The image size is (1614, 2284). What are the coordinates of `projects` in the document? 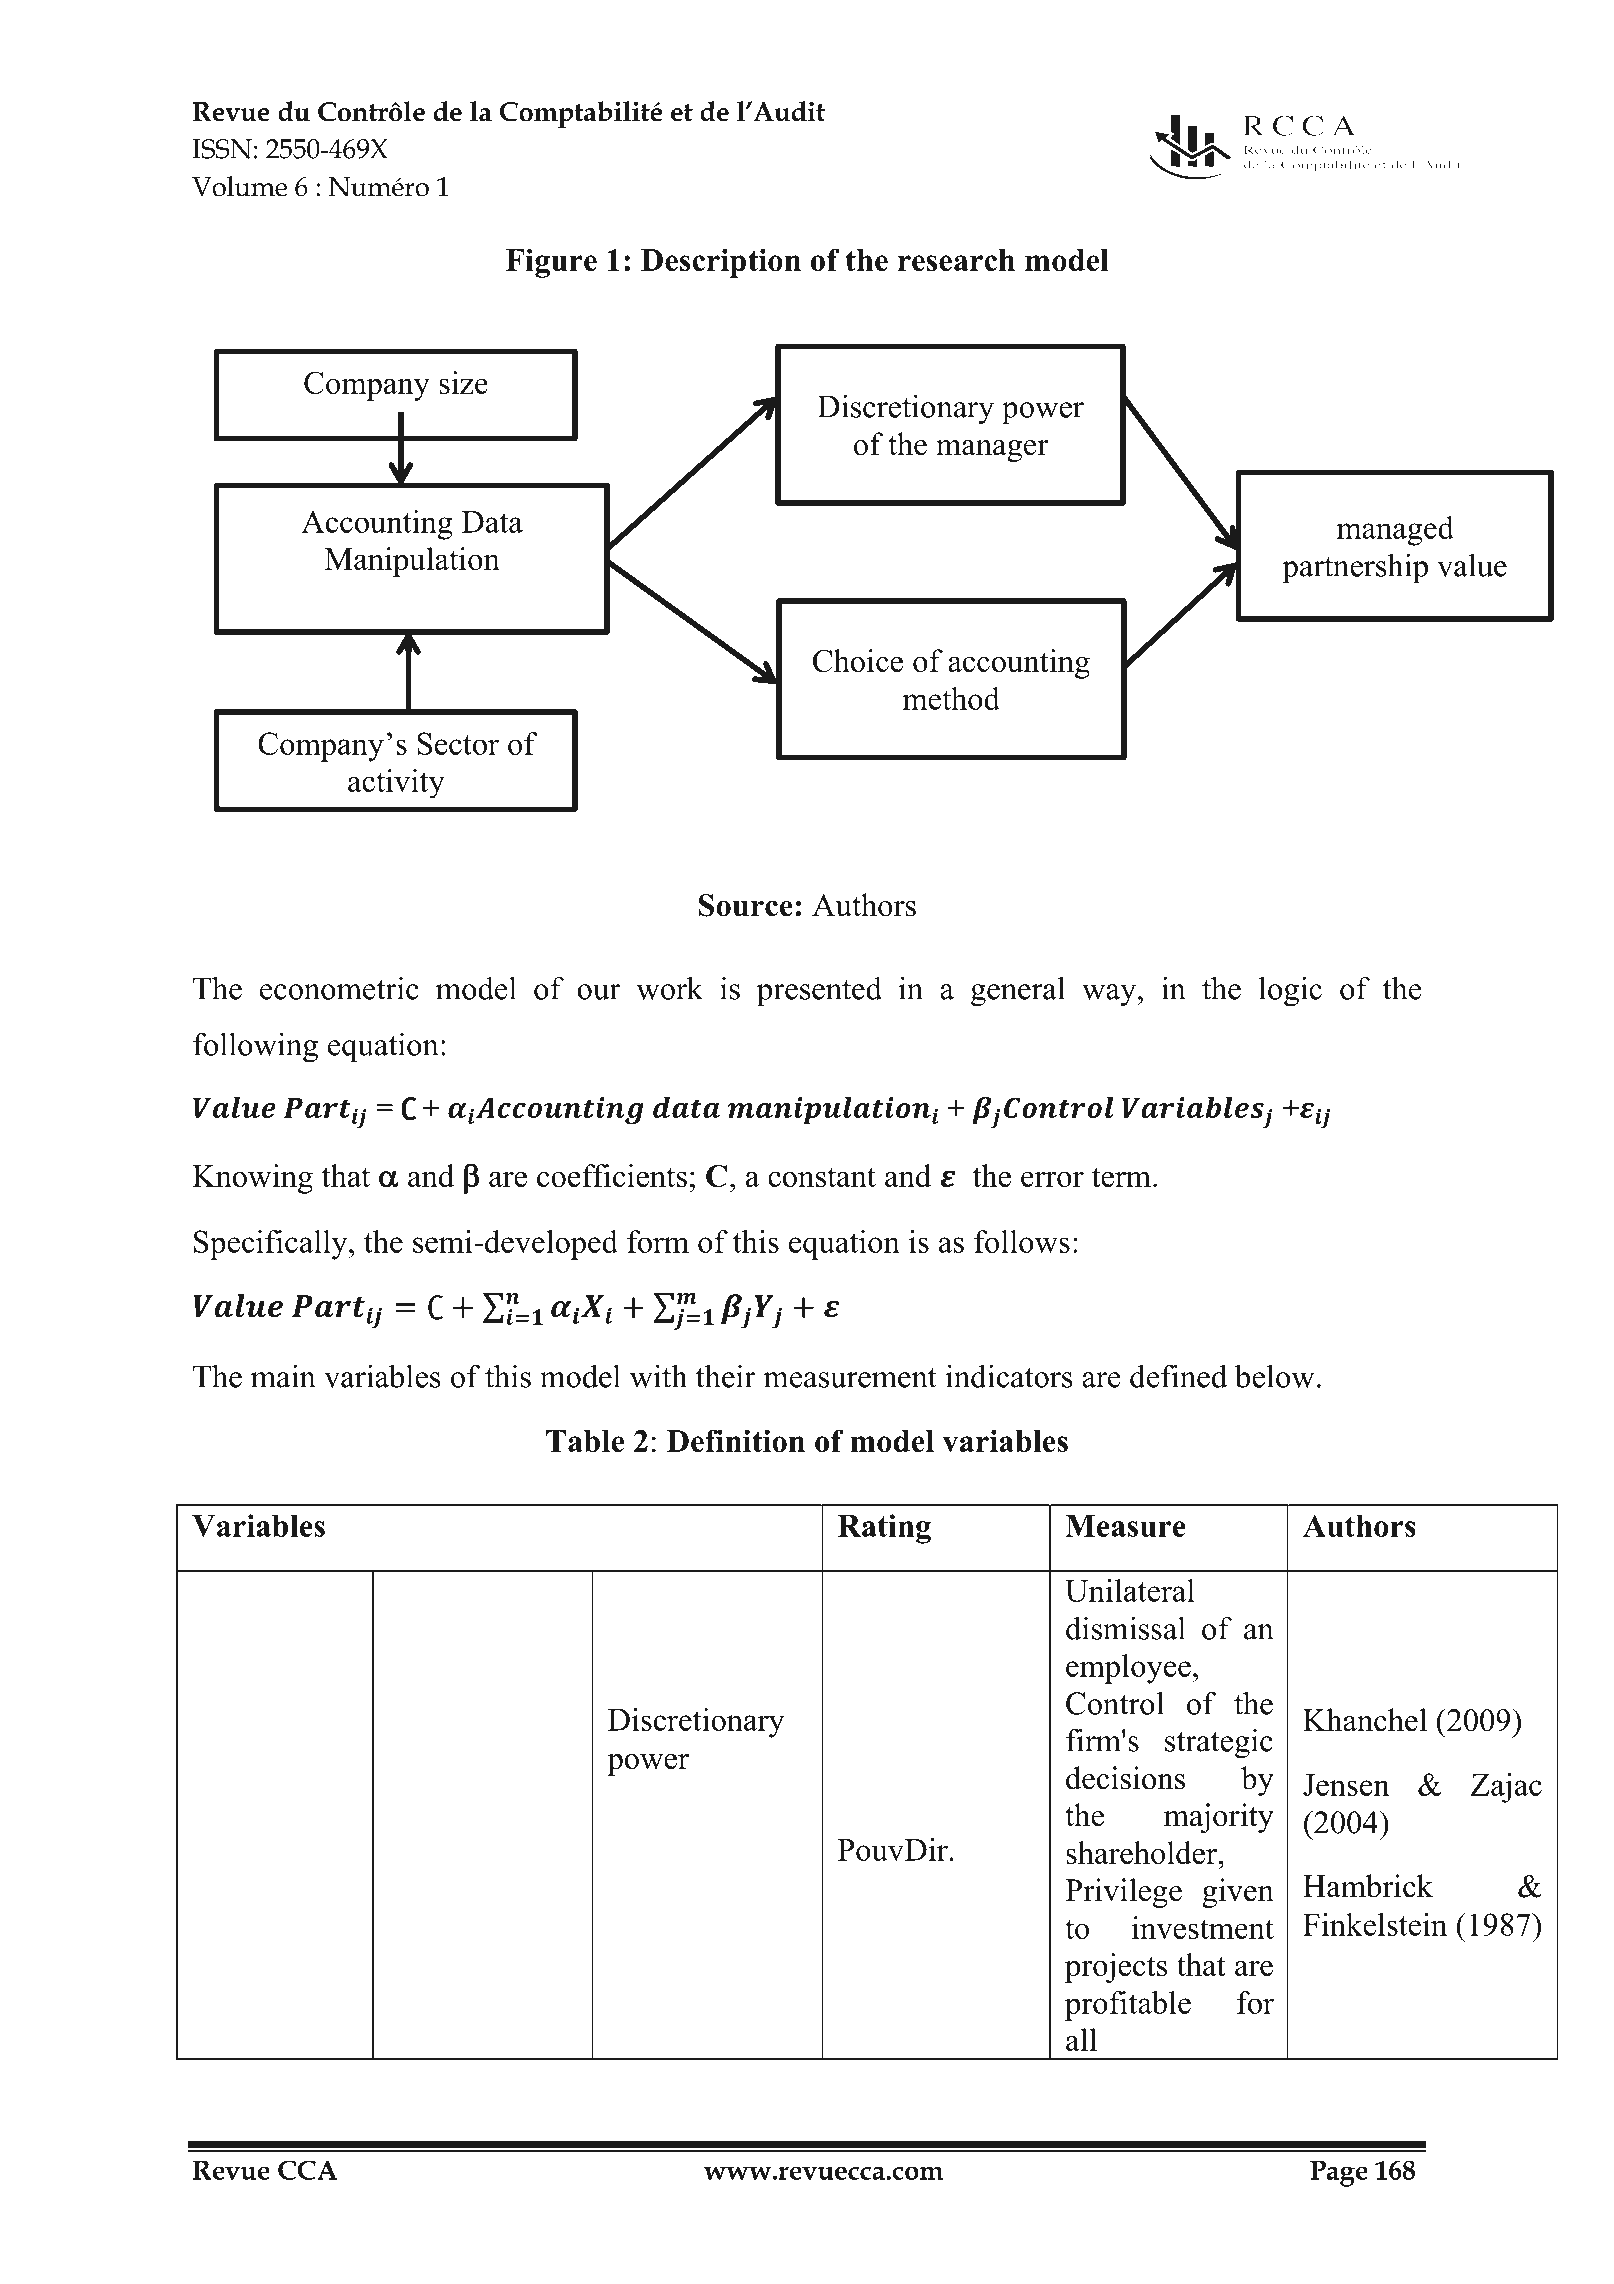 It's located at (1116, 1968).
